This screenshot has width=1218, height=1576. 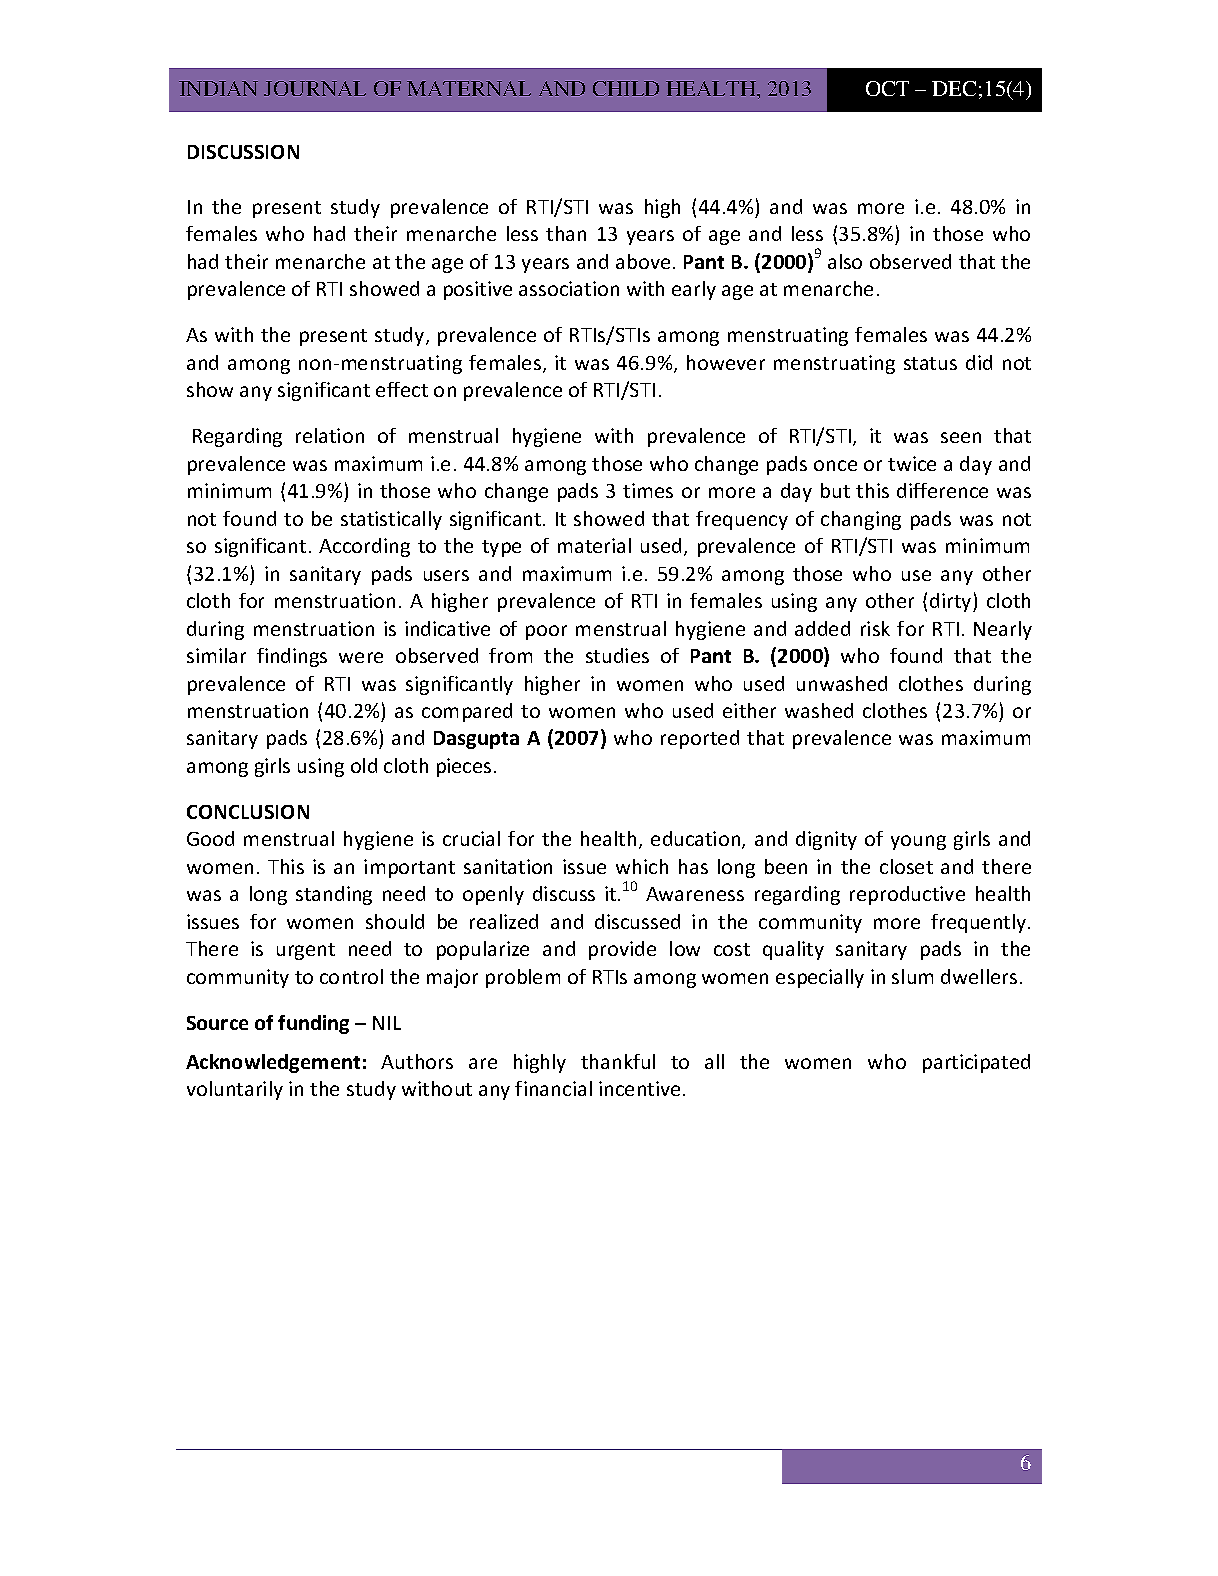 I want to click on either, so click(x=749, y=710).
